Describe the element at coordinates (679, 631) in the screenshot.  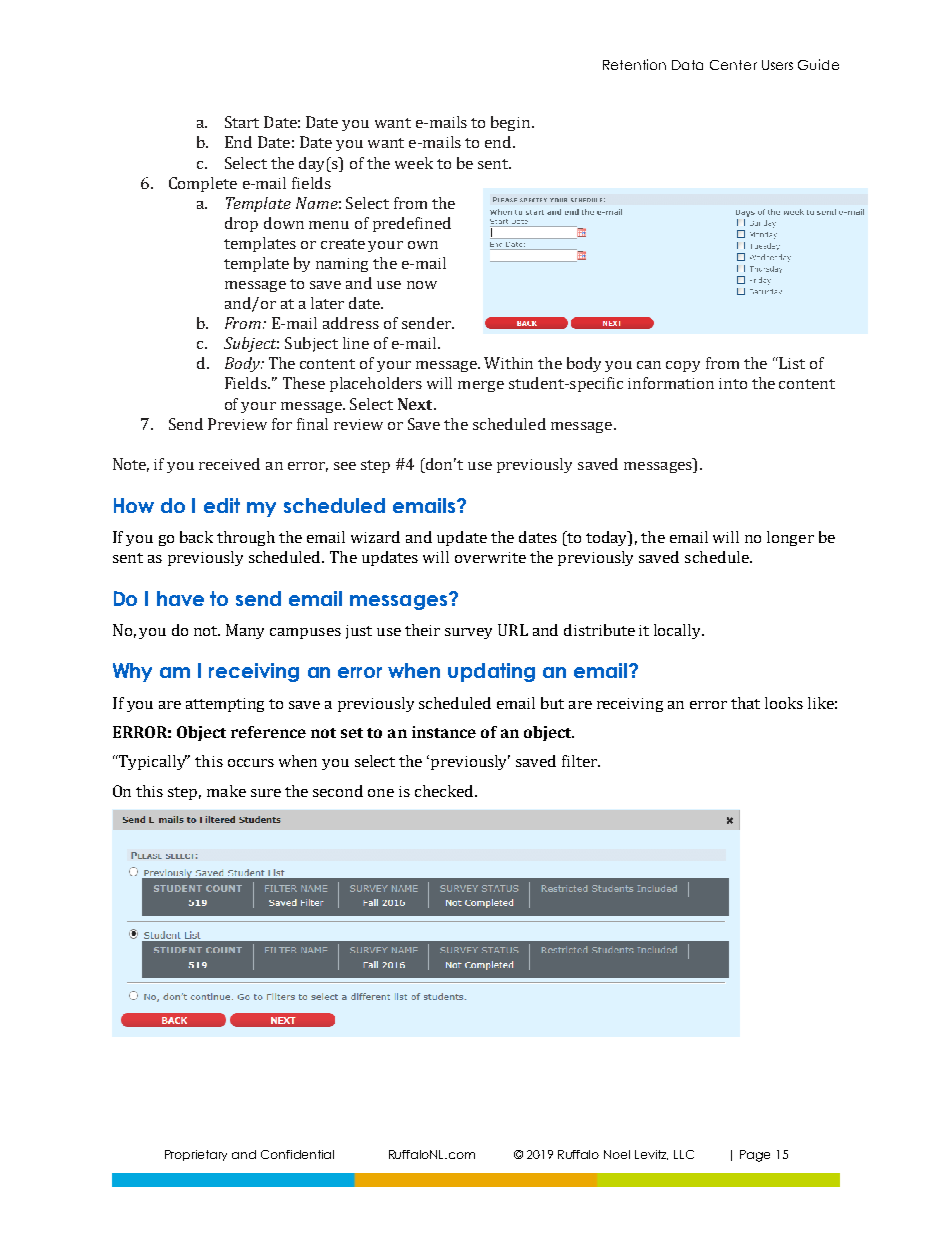
I see `locally` at that location.
